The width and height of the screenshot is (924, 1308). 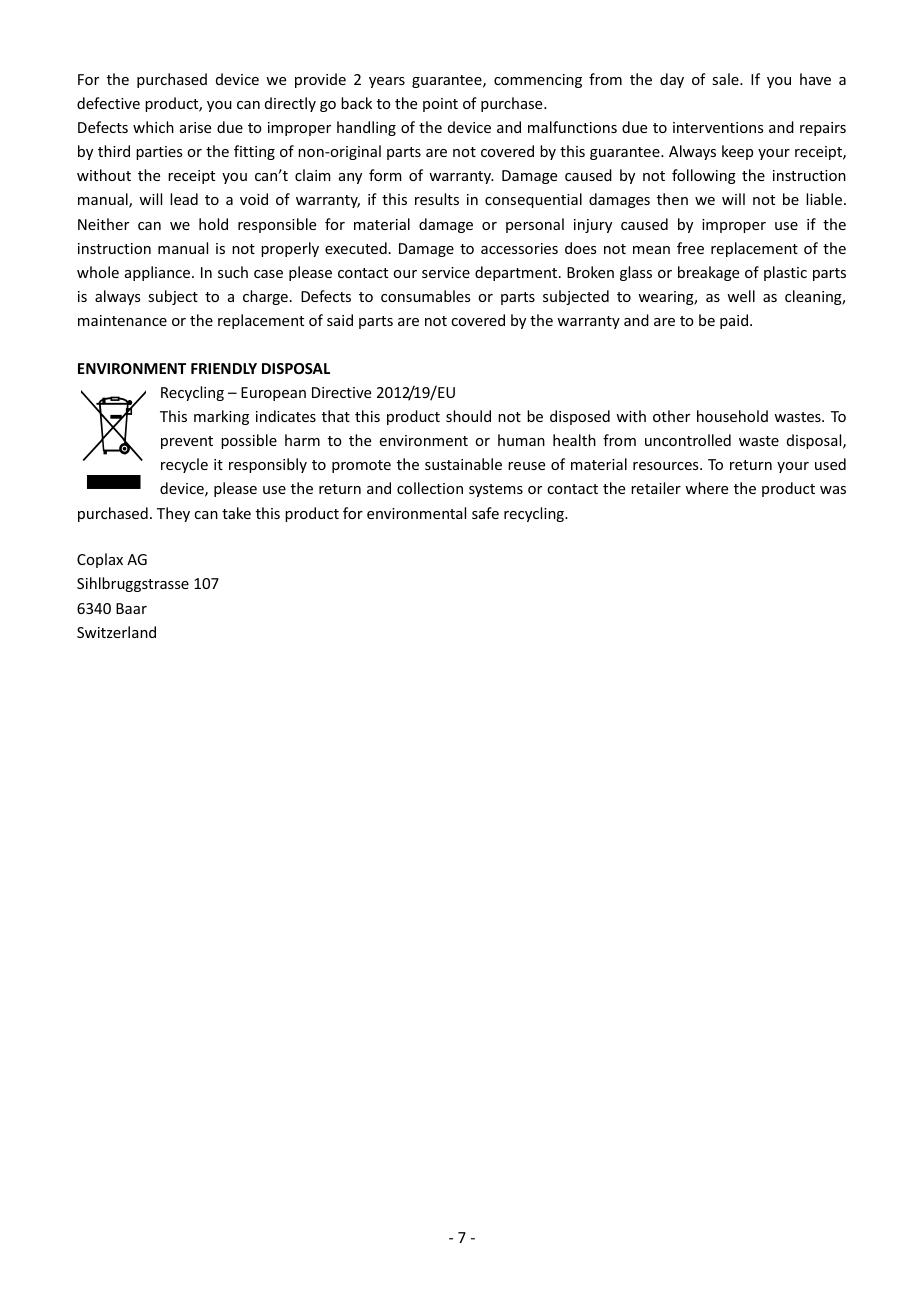 I want to click on paid, so click(x=735, y=321).
